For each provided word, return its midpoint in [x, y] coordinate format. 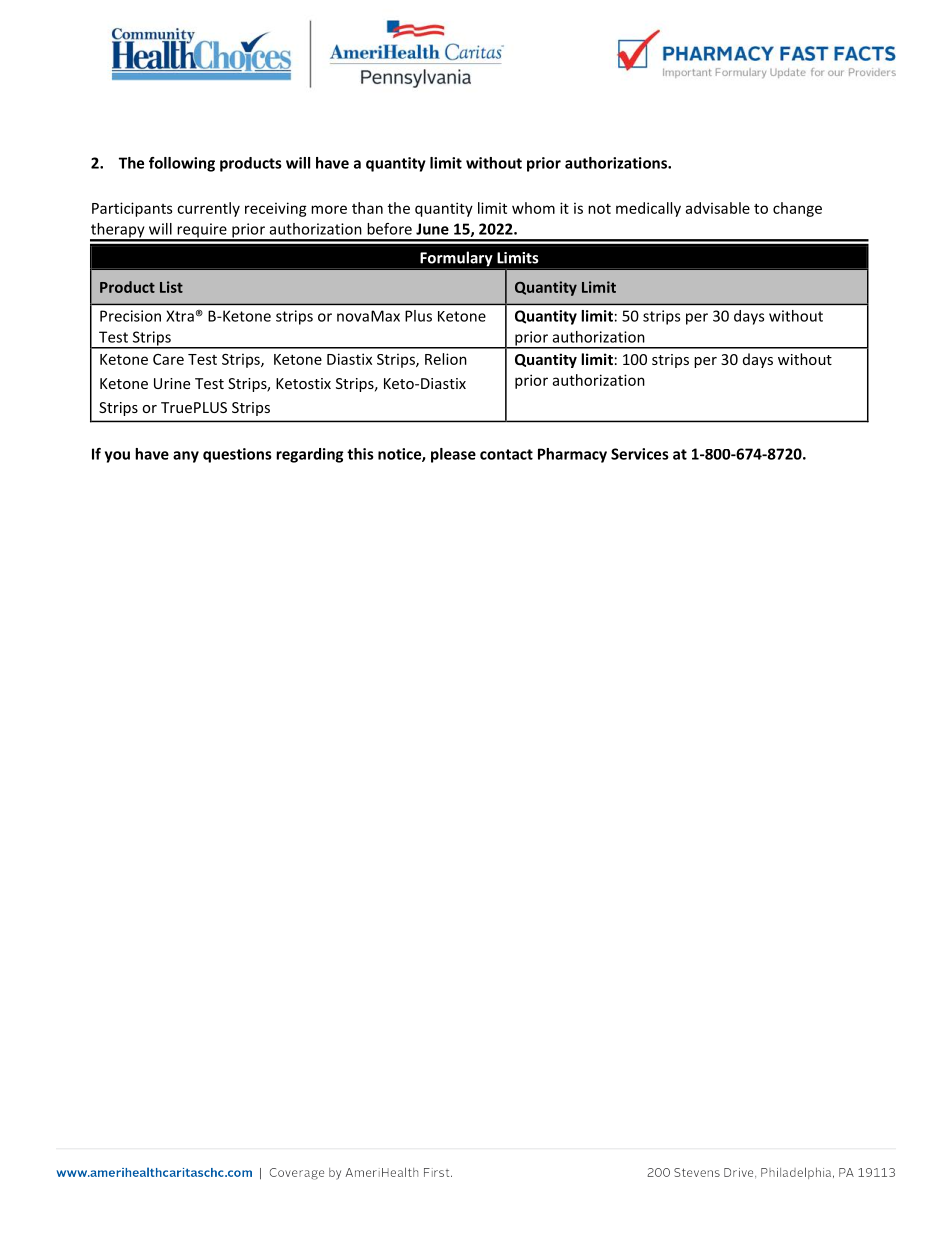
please [453, 455]
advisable [718, 208]
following [182, 164]
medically [648, 209]
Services [640, 454]
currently [208, 209]
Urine [172, 383]
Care [168, 359]
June [432, 229]
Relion [446, 359]
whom [533, 208]
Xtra [180, 316]
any [186, 457]
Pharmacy [572, 455]
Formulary [456, 260]
